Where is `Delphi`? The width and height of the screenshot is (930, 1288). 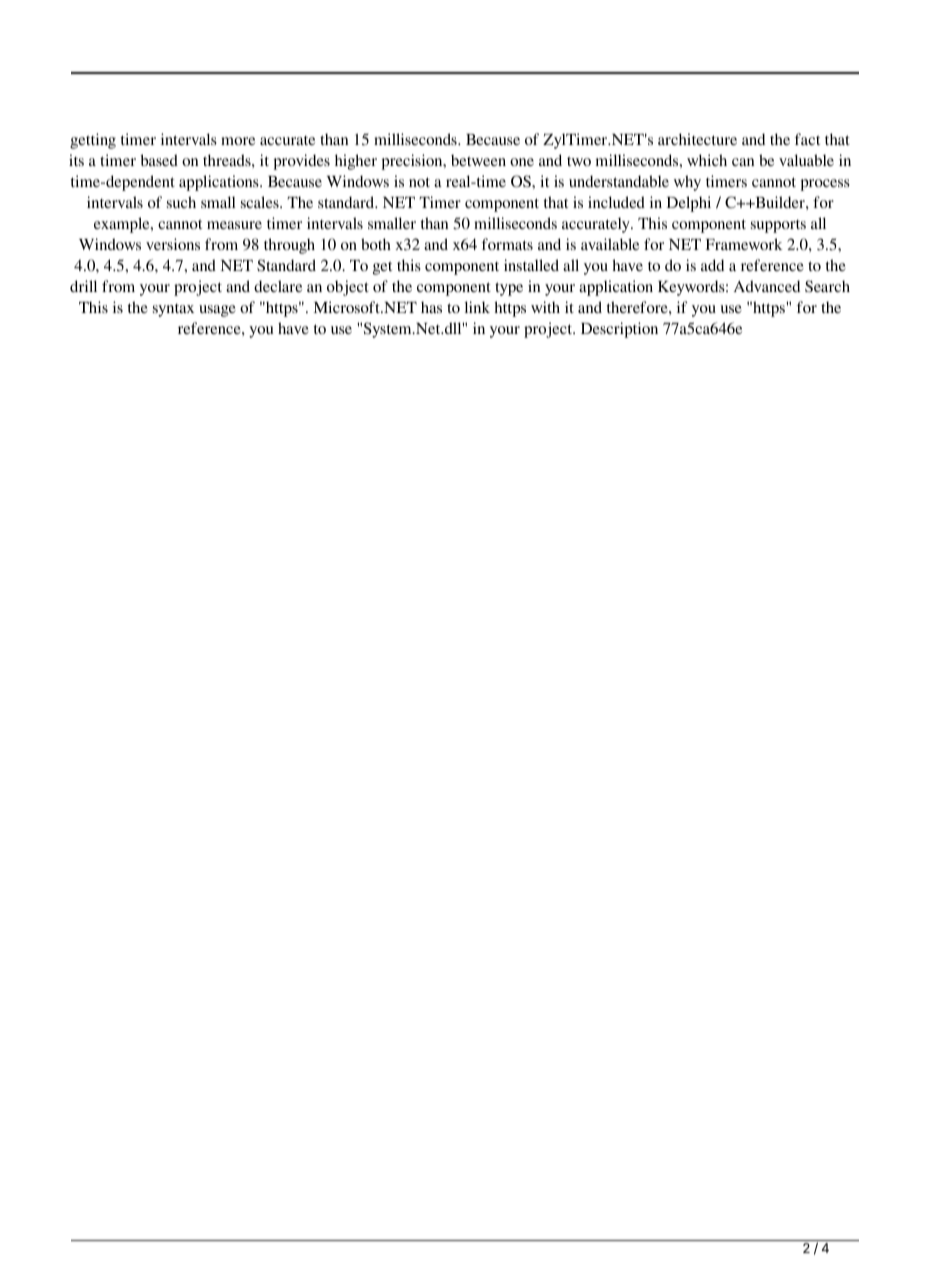 Delphi is located at coordinates (689, 204).
